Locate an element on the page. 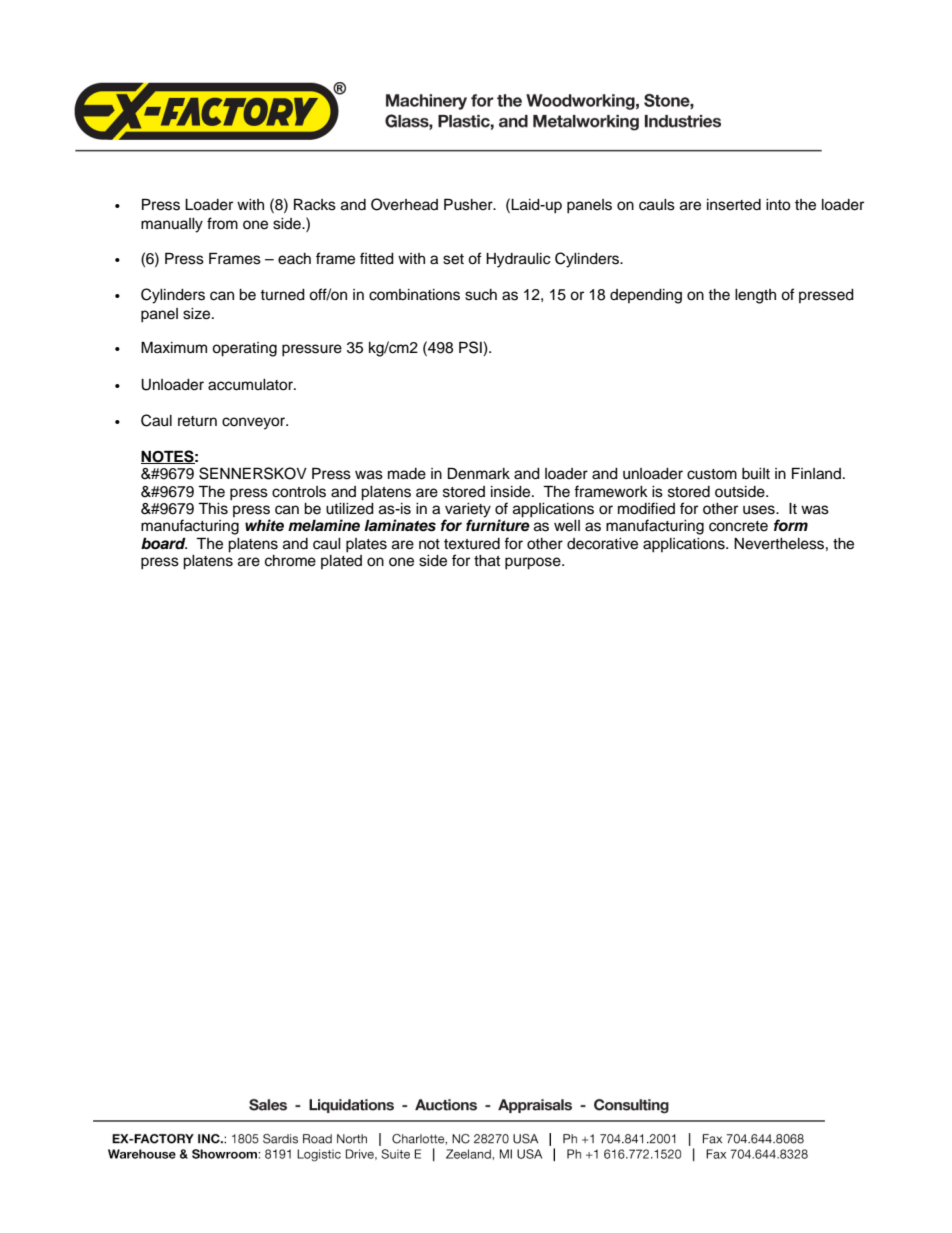  from is located at coordinates (222, 223).
